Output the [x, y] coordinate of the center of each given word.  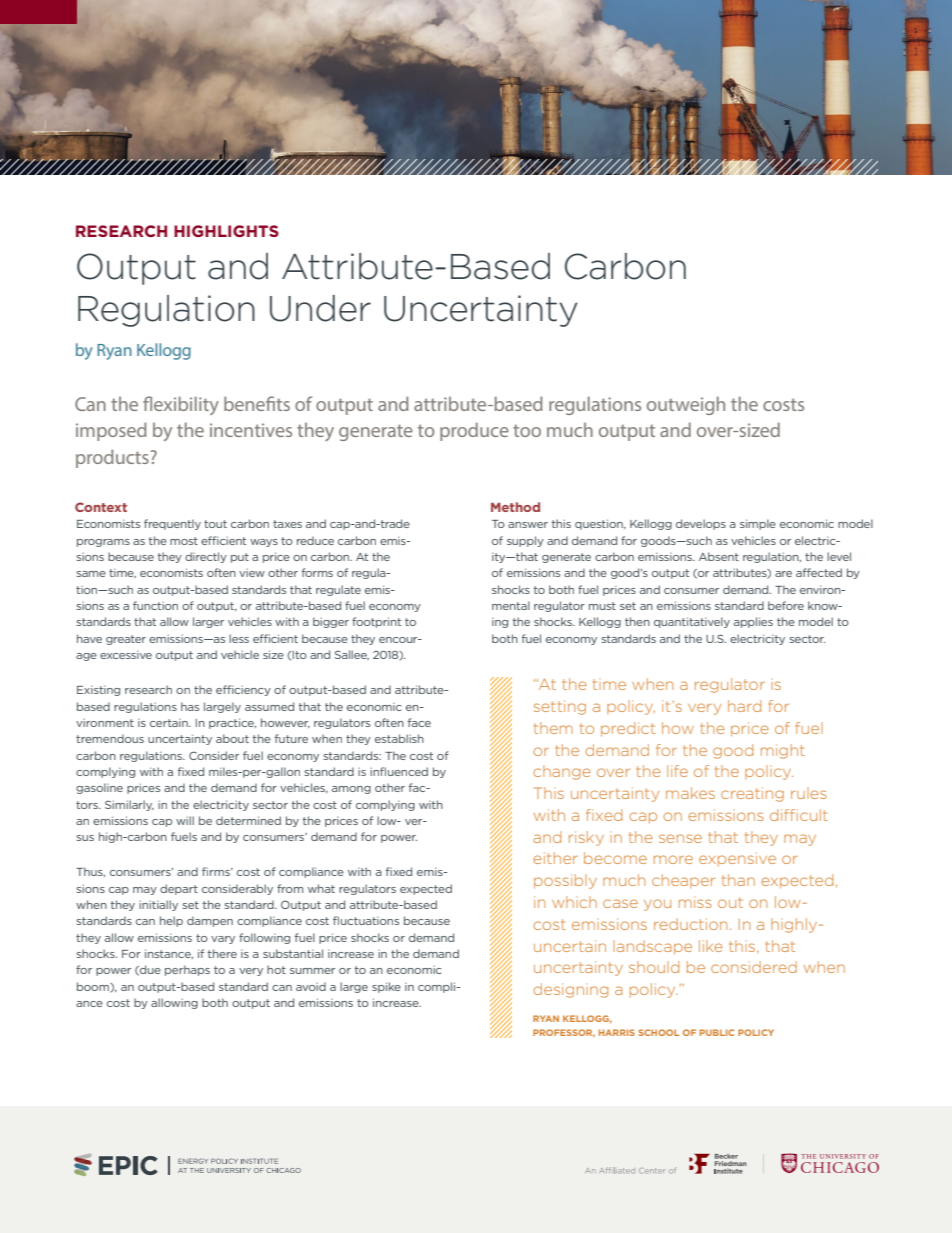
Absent [719, 556]
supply [525, 541]
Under [320, 308]
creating [752, 794]
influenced [399, 771]
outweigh [686, 405]
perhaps [187, 970]
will [185, 820]
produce [474, 431]
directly [206, 557]
